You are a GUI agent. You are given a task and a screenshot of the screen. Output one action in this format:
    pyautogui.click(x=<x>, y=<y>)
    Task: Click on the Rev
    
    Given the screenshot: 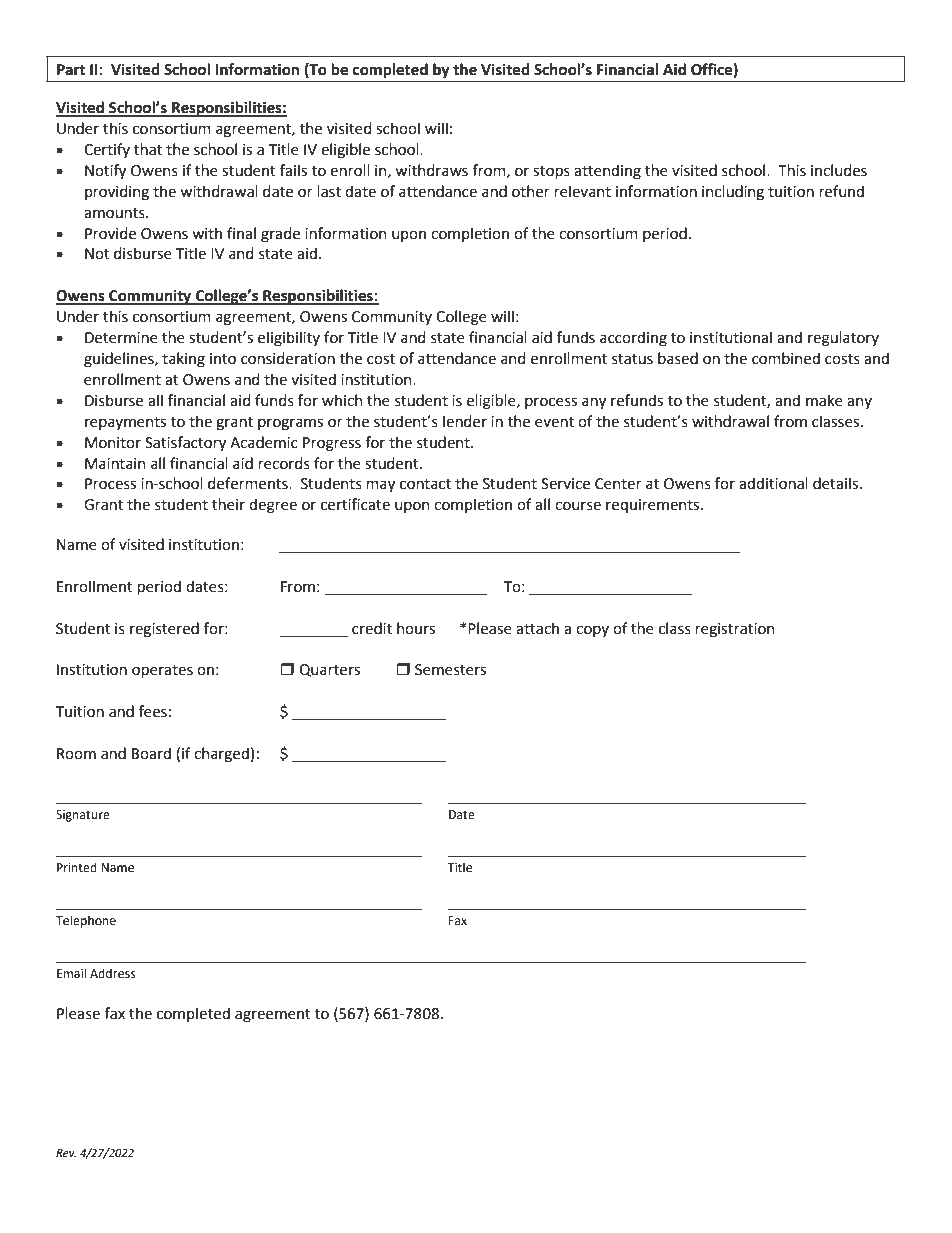 What is the action you would take?
    pyautogui.click(x=66, y=1153)
